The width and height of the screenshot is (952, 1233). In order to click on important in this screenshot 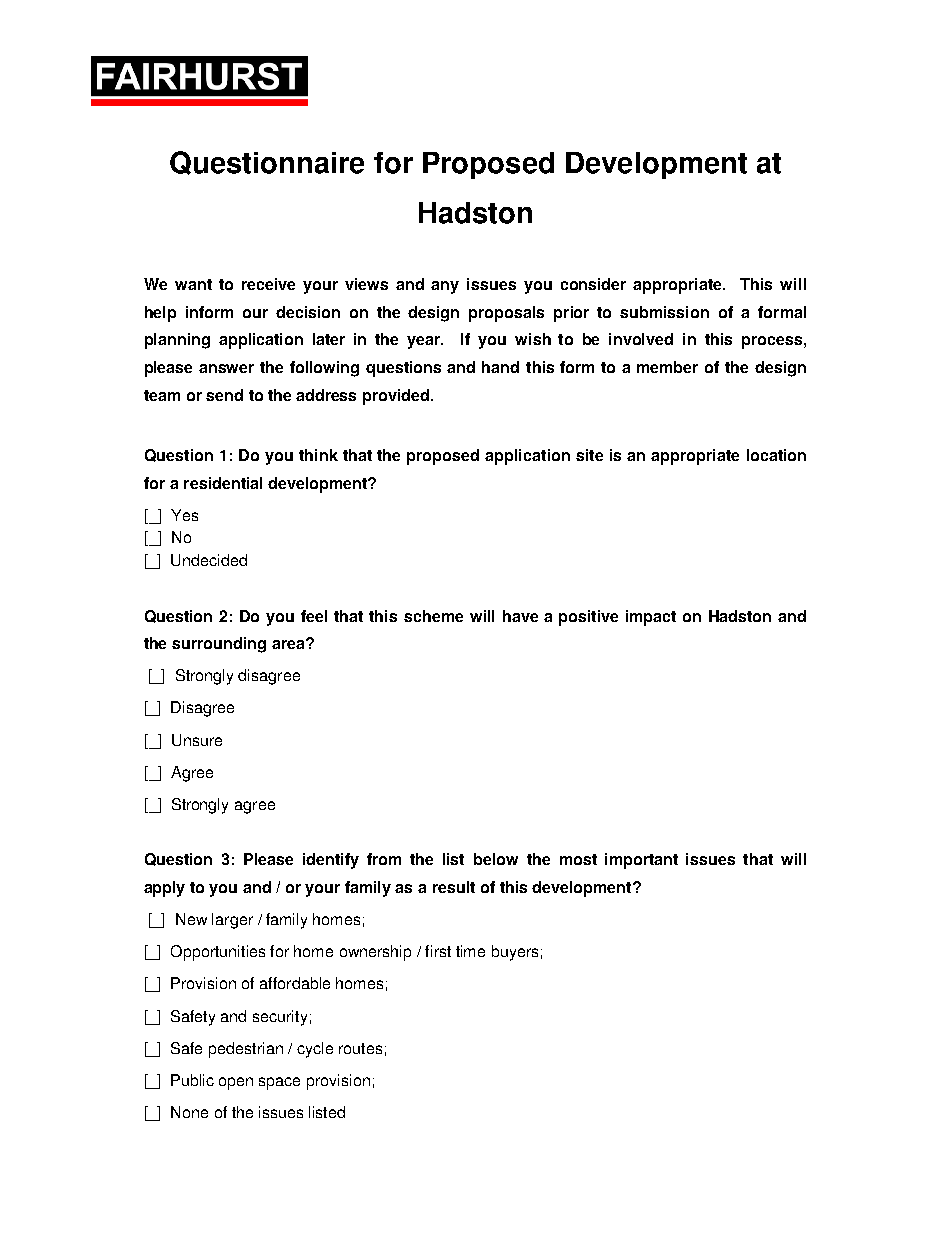, I will do `click(641, 861)`.
